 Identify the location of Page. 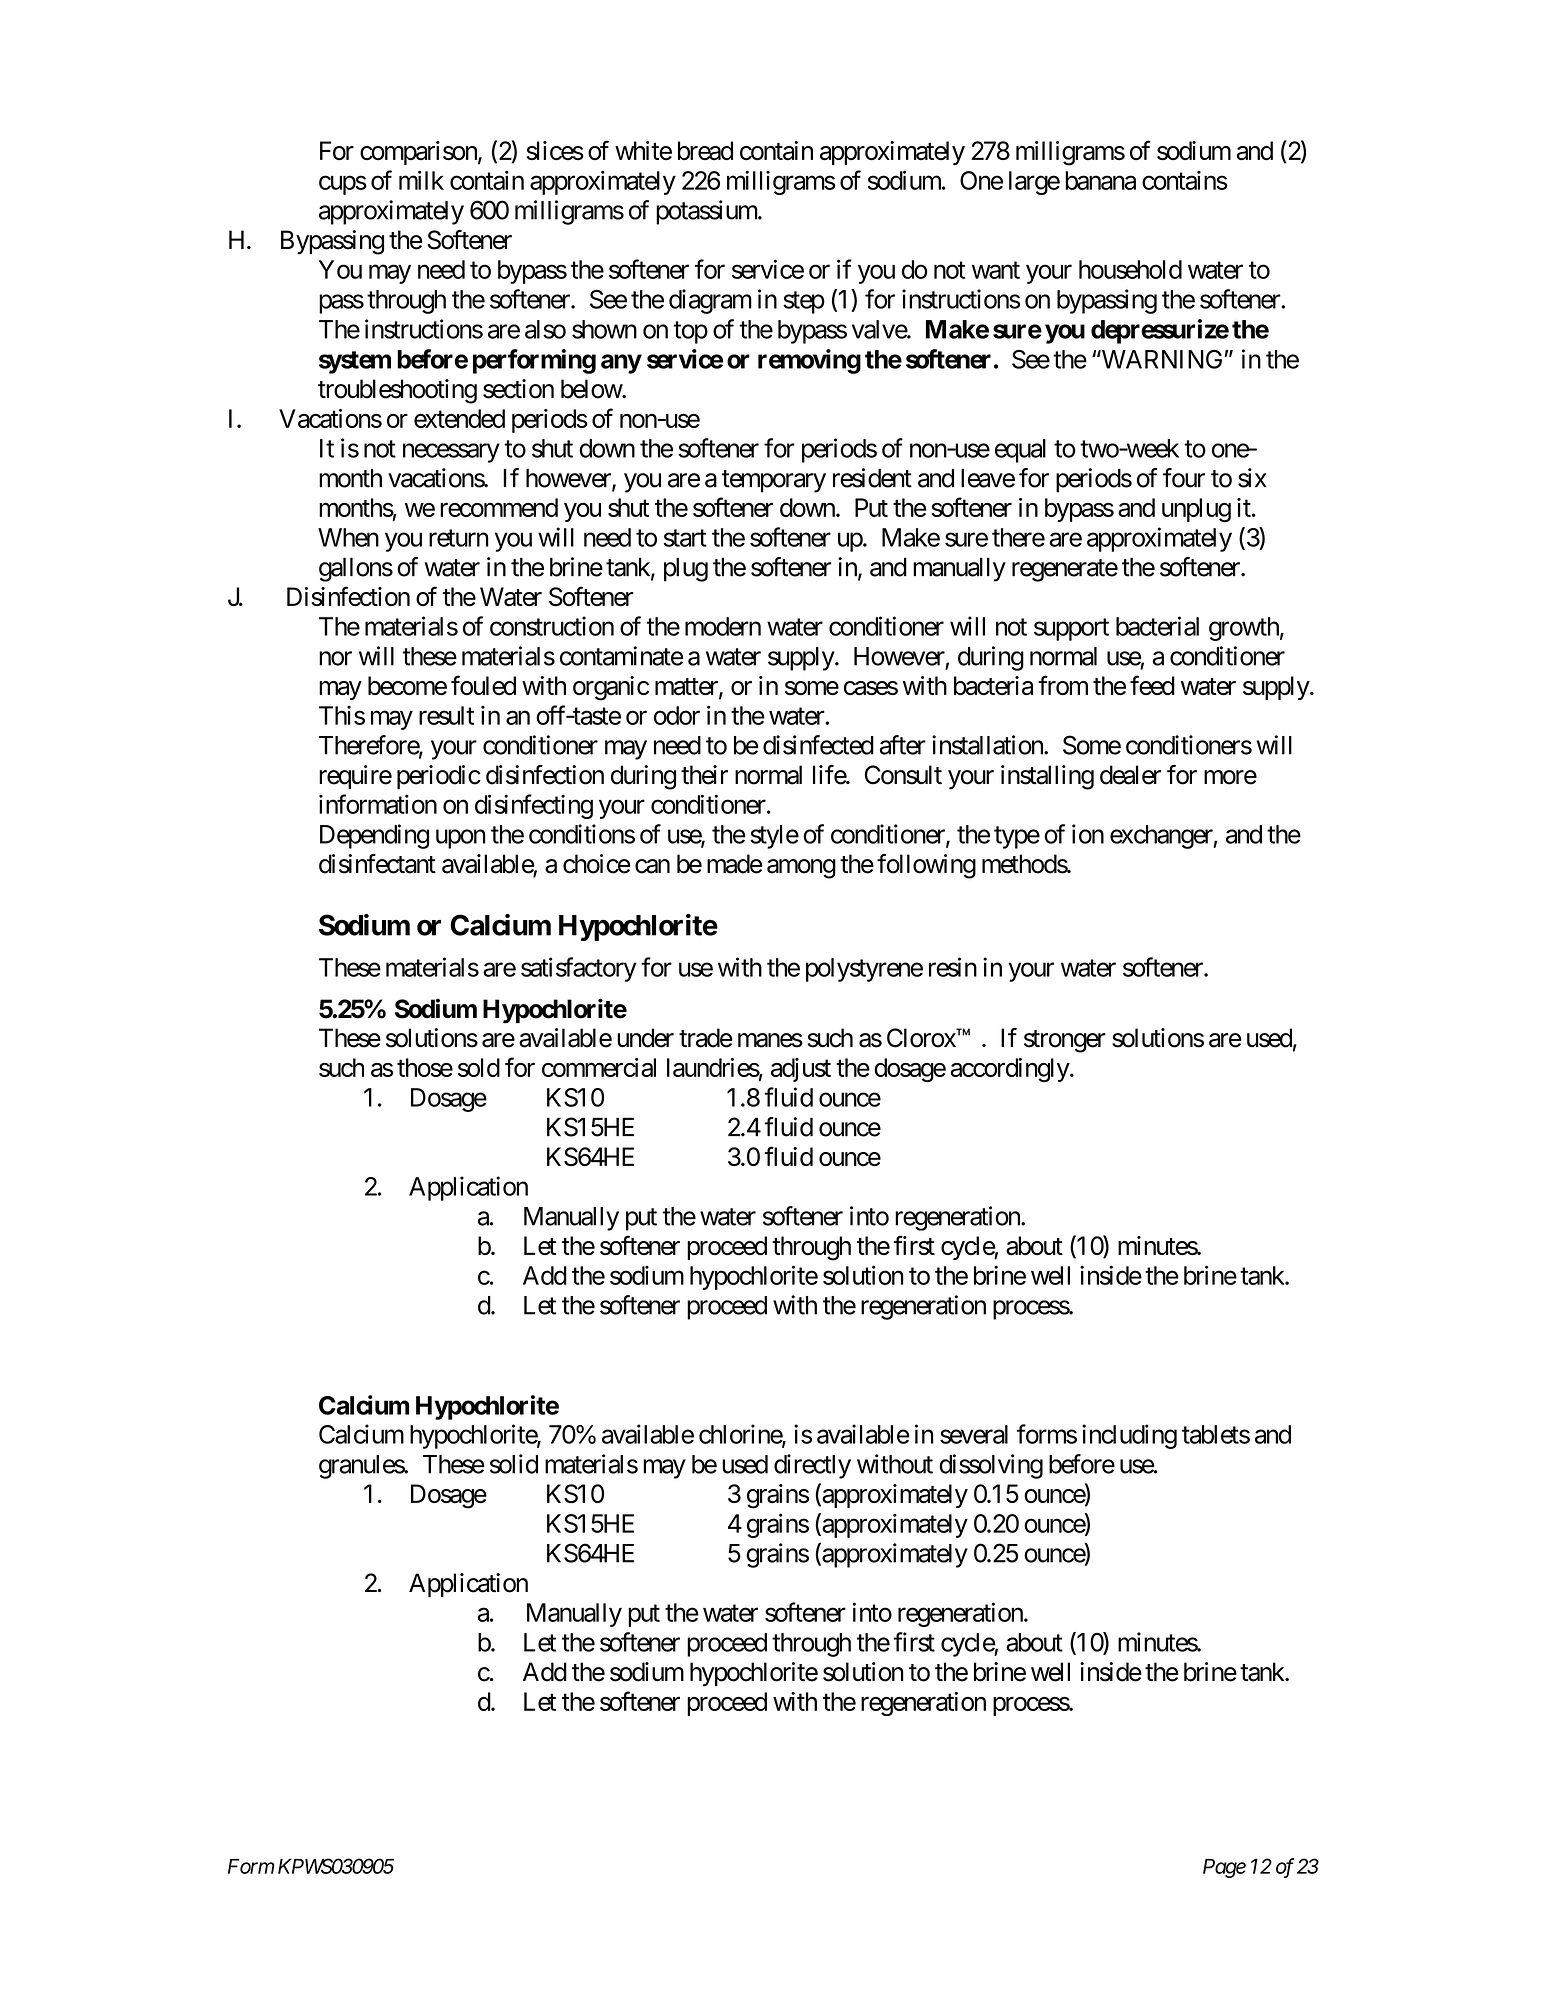
(1224, 1868).
